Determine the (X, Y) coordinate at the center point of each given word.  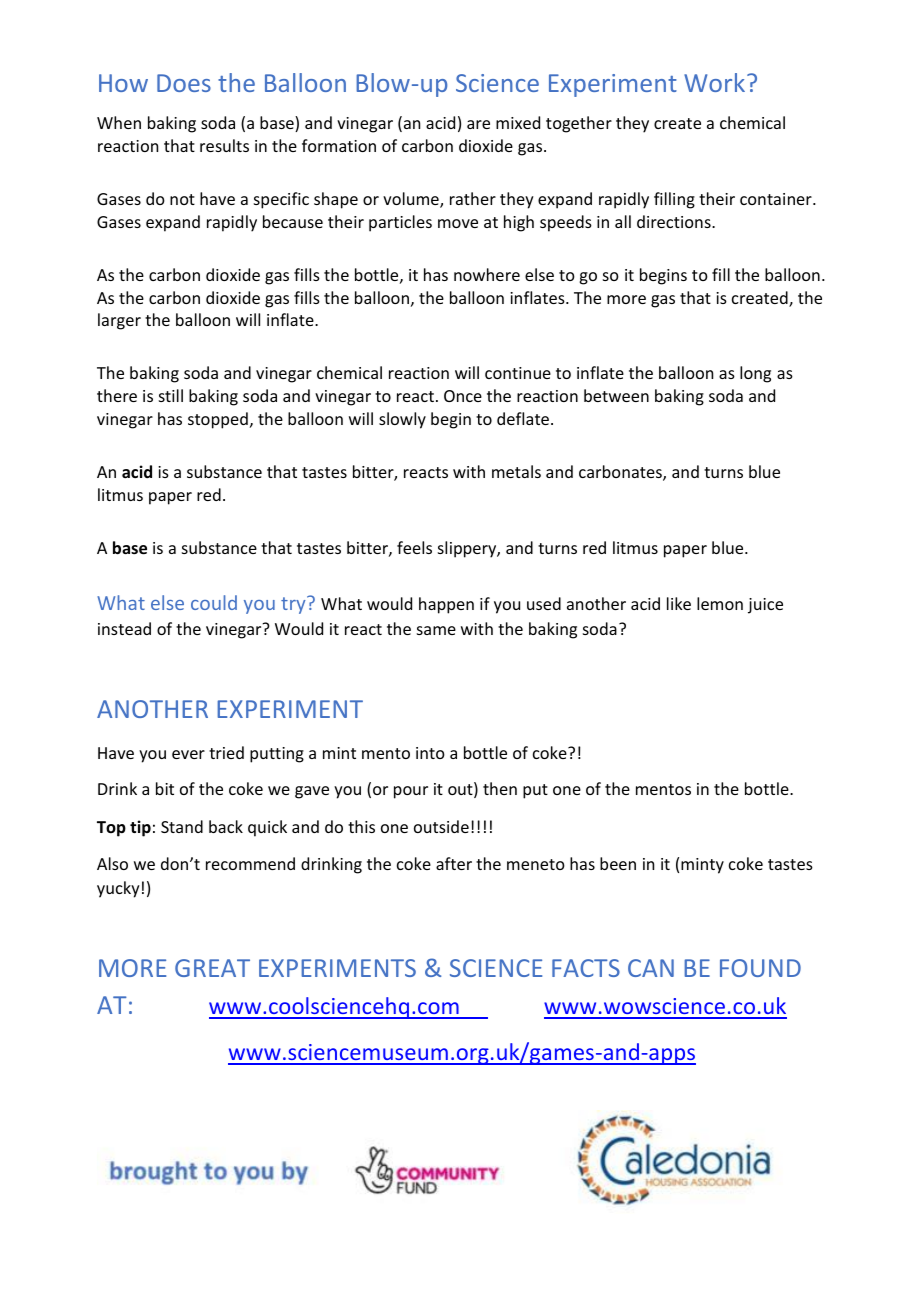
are (478, 124)
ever (188, 754)
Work (716, 82)
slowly (402, 420)
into (430, 753)
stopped (218, 420)
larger (119, 321)
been (618, 863)
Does (184, 83)
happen (446, 605)
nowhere (487, 274)
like (679, 603)
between (616, 395)
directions (675, 221)
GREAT (212, 968)
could (214, 602)
